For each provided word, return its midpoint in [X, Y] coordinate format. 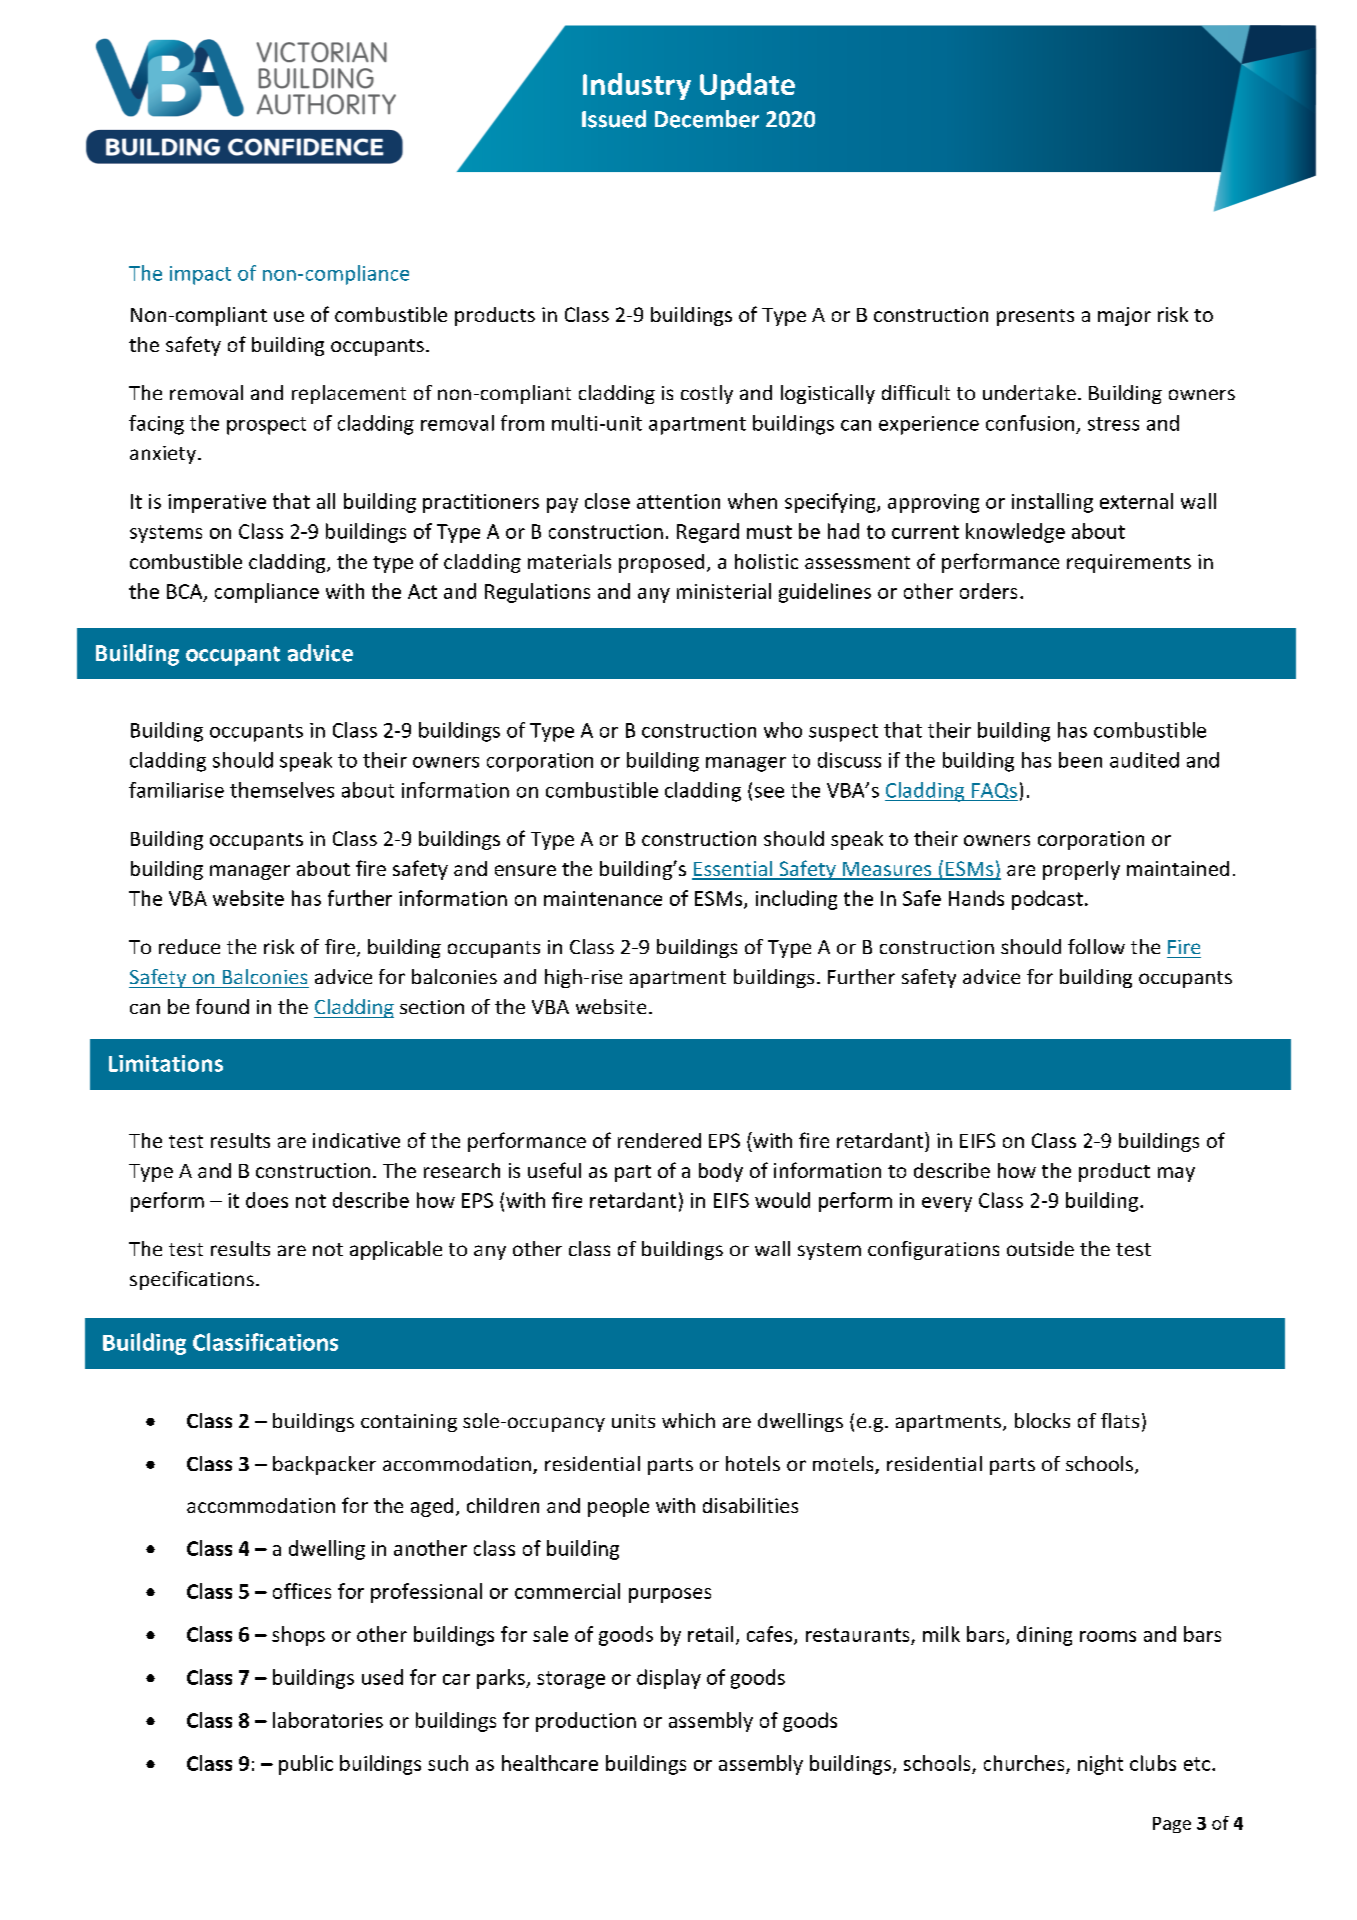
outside [1040, 1248]
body [721, 1172]
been [1080, 760]
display [669, 1679]
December [707, 119]
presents [1035, 317]
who [783, 730]
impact [200, 275]
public [306, 1765]
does [267, 1200]
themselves [282, 790]
